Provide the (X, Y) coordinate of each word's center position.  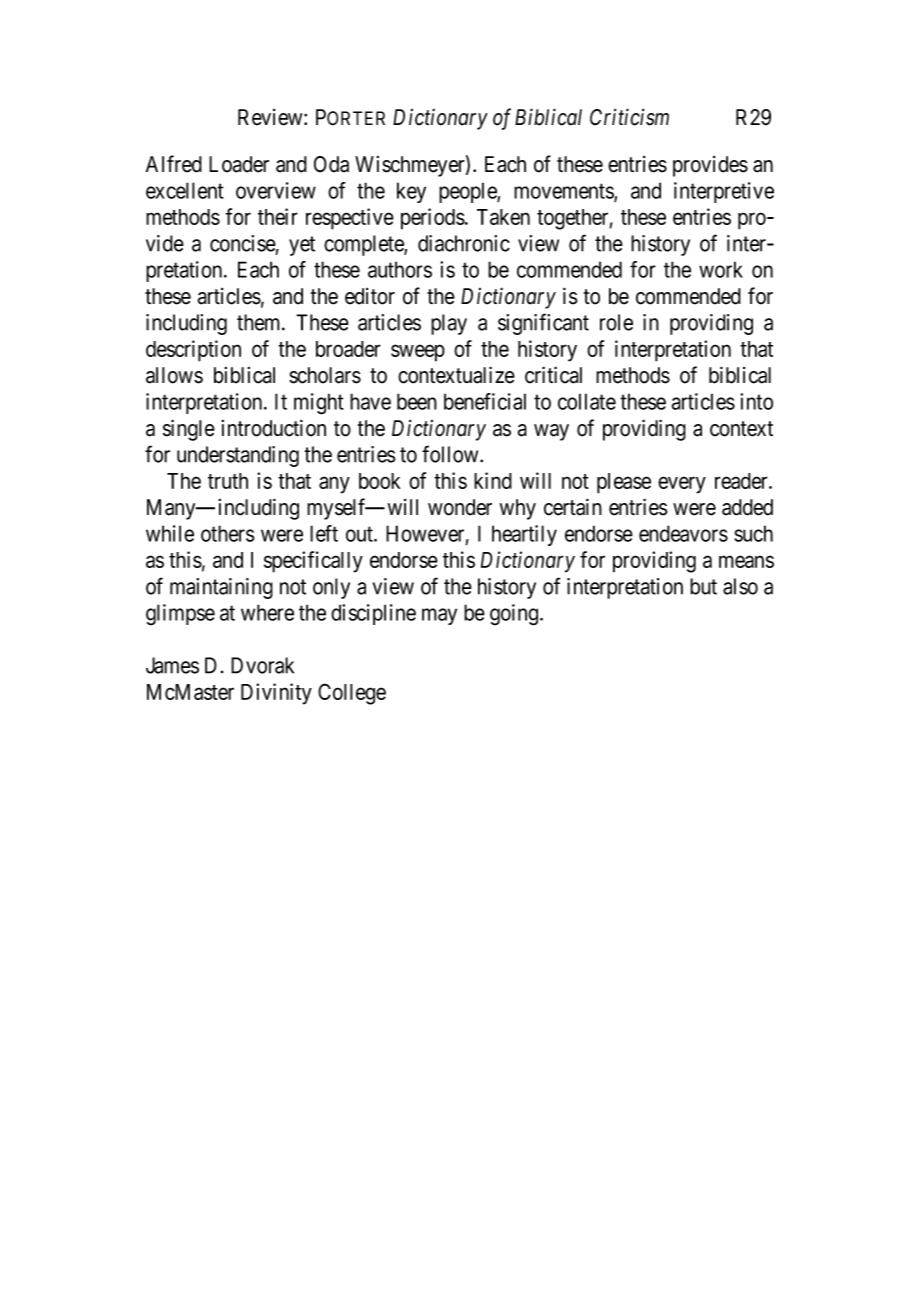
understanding (238, 456)
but (703, 586)
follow (451, 454)
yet (302, 246)
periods (433, 219)
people (468, 192)
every (682, 485)
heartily (524, 535)
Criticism (629, 117)
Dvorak (262, 665)
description (193, 351)
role (616, 322)
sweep (418, 353)
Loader (239, 164)
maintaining (221, 588)
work (721, 269)
